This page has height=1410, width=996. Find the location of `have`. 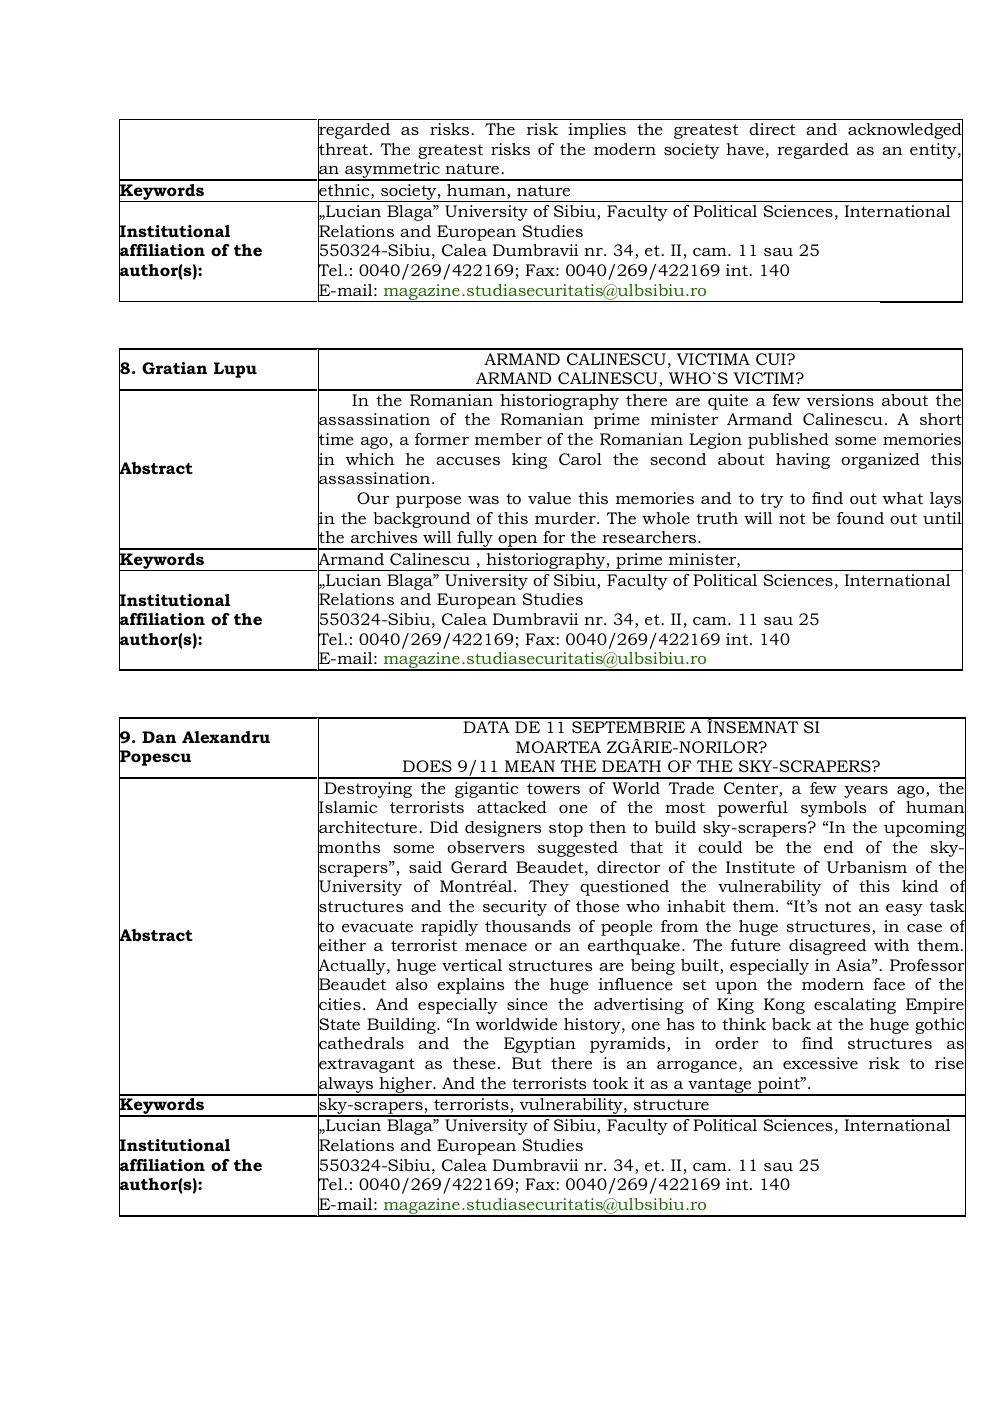

have is located at coordinates (745, 149).
